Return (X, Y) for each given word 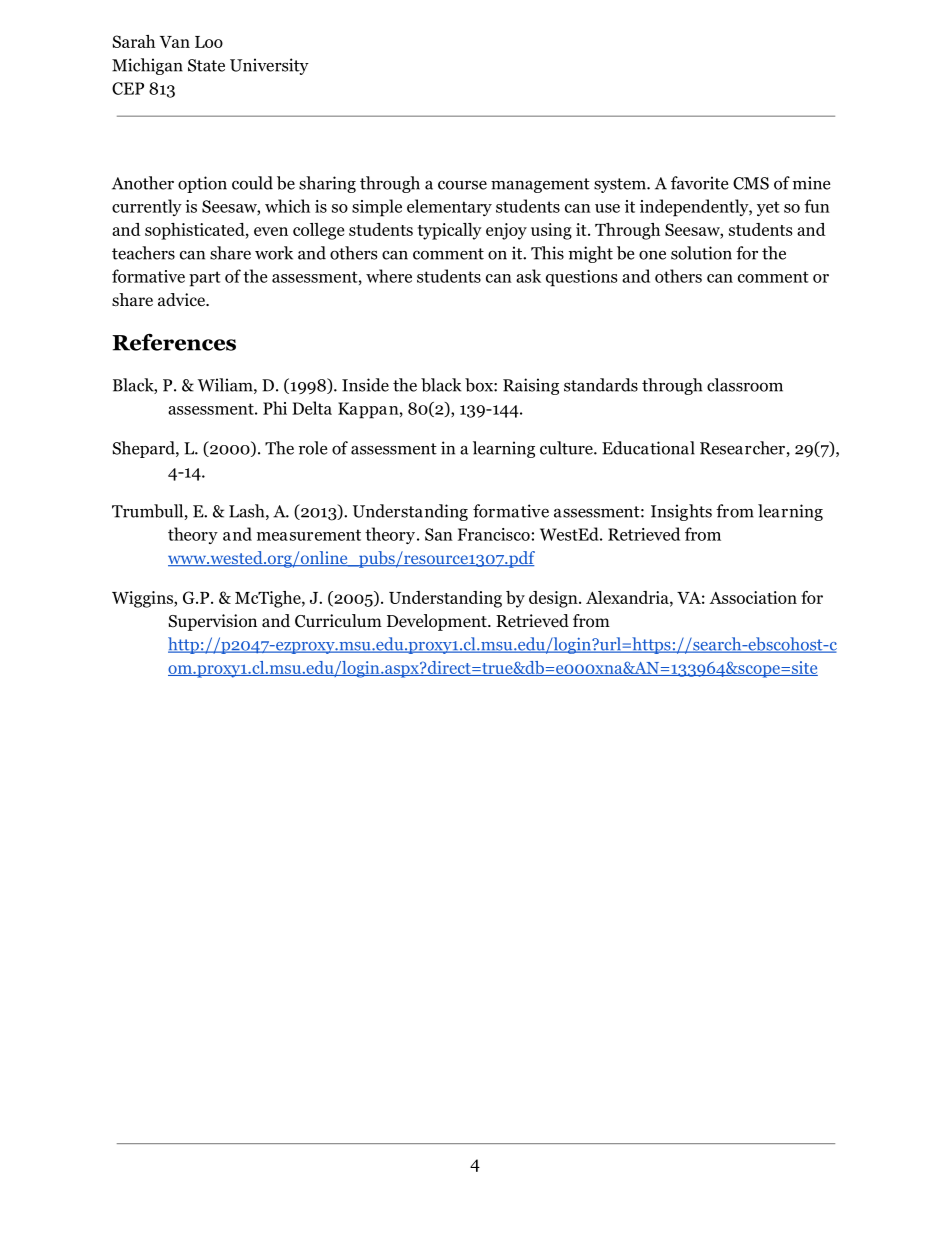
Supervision (212, 622)
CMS (751, 183)
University (269, 66)
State (206, 65)
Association (753, 597)
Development (438, 622)
